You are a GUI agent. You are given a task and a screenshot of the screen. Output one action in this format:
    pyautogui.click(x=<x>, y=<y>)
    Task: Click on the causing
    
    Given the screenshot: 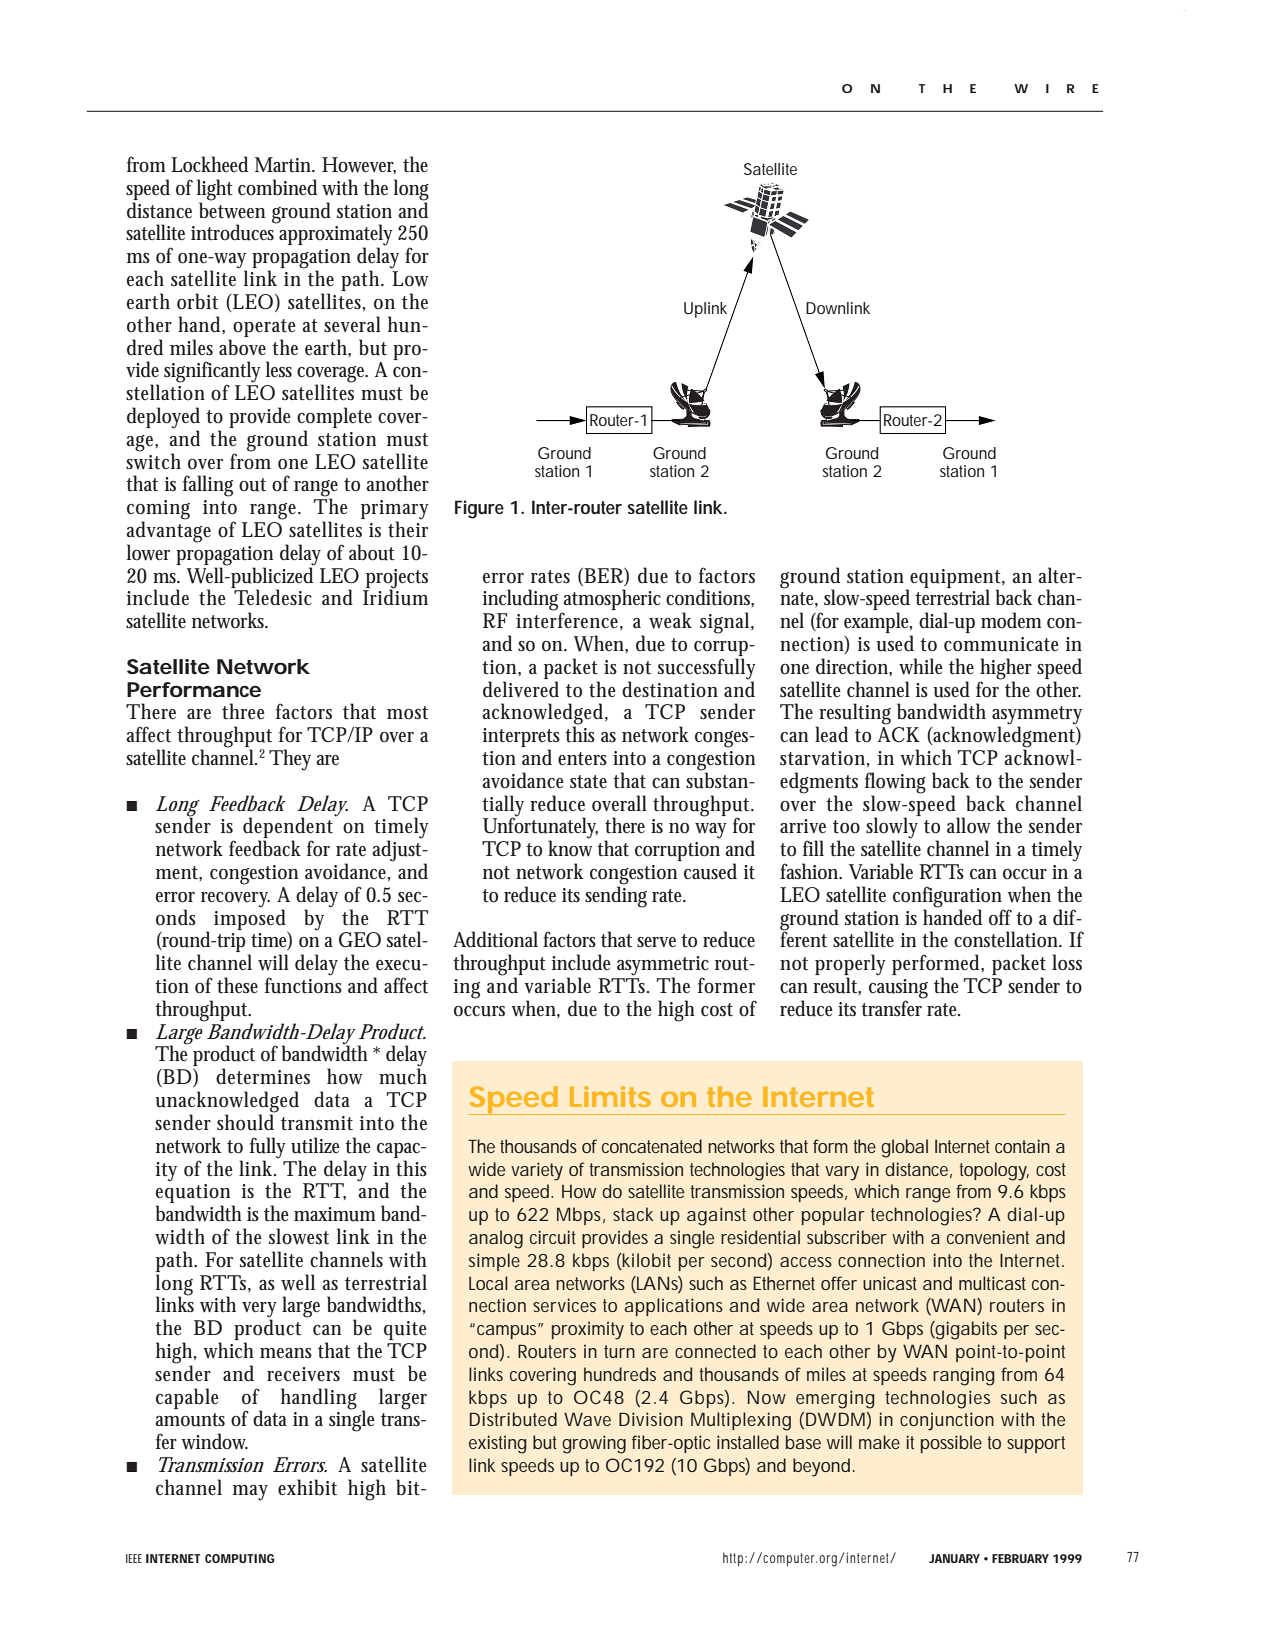 What is the action you would take?
    pyautogui.click(x=898, y=990)
